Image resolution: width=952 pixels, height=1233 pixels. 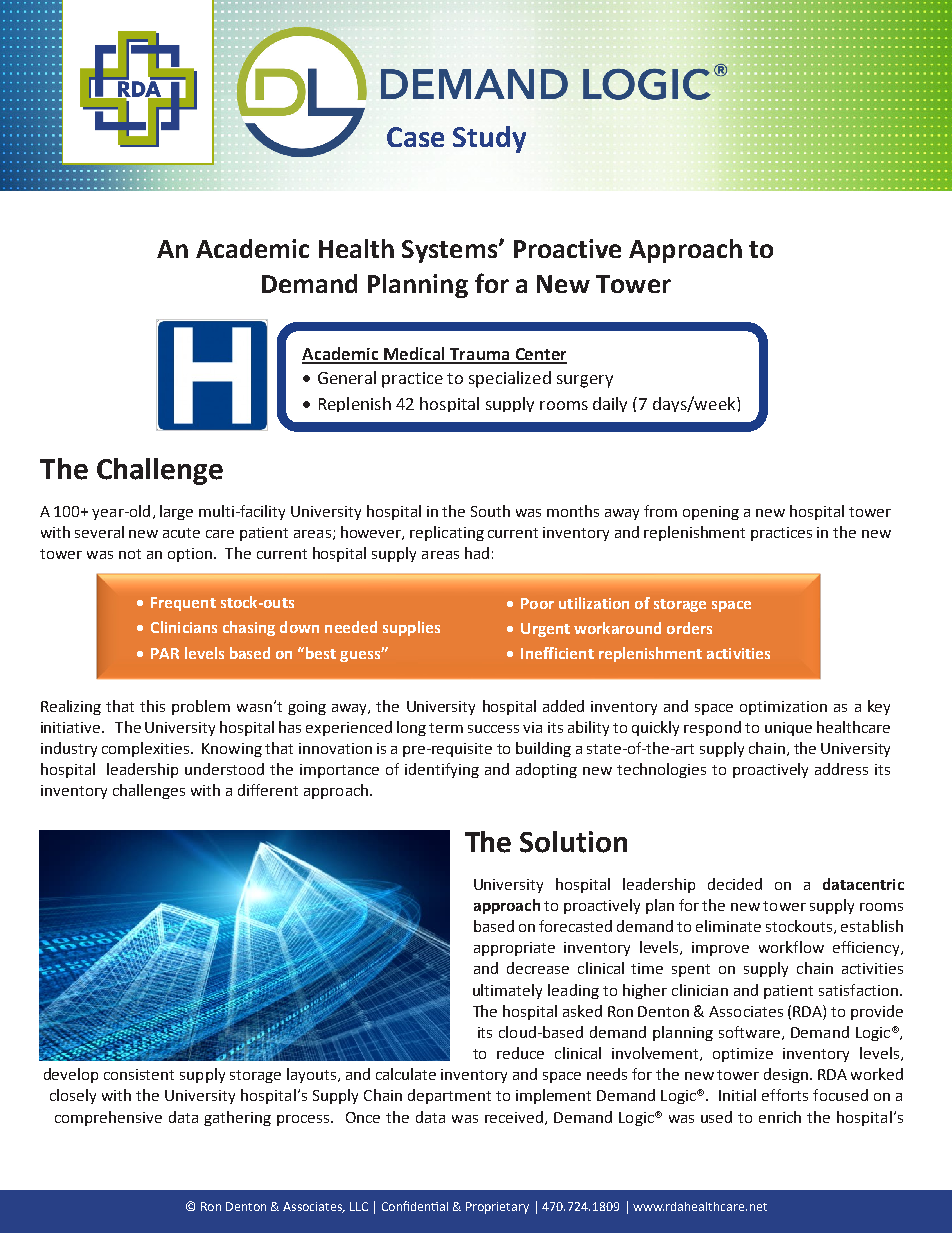 What do you see at coordinates (139, 1074) in the screenshot?
I see `consistent` at bounding box center [139, 1074].
